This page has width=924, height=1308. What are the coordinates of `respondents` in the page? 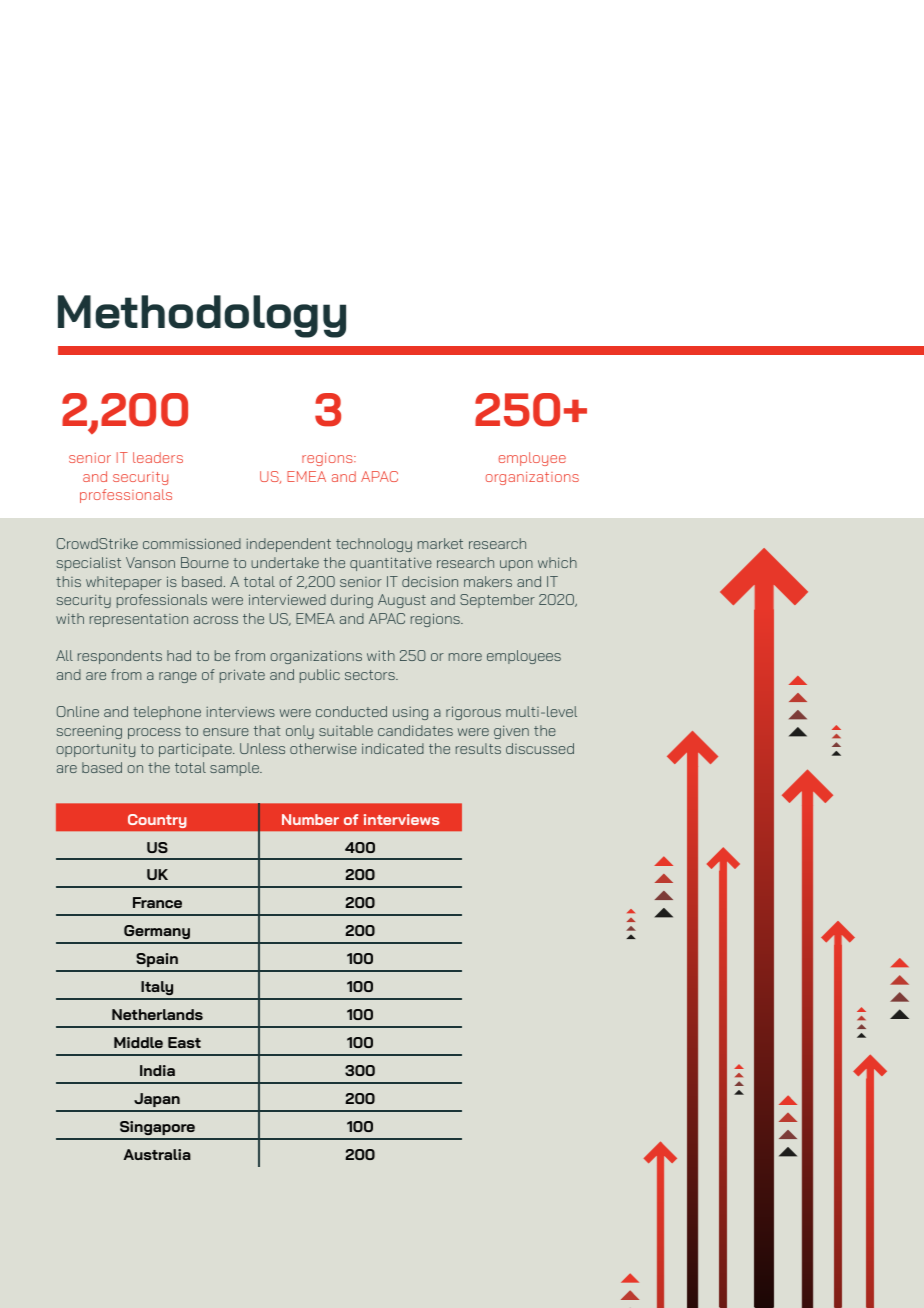 It's located at (120, 657).
